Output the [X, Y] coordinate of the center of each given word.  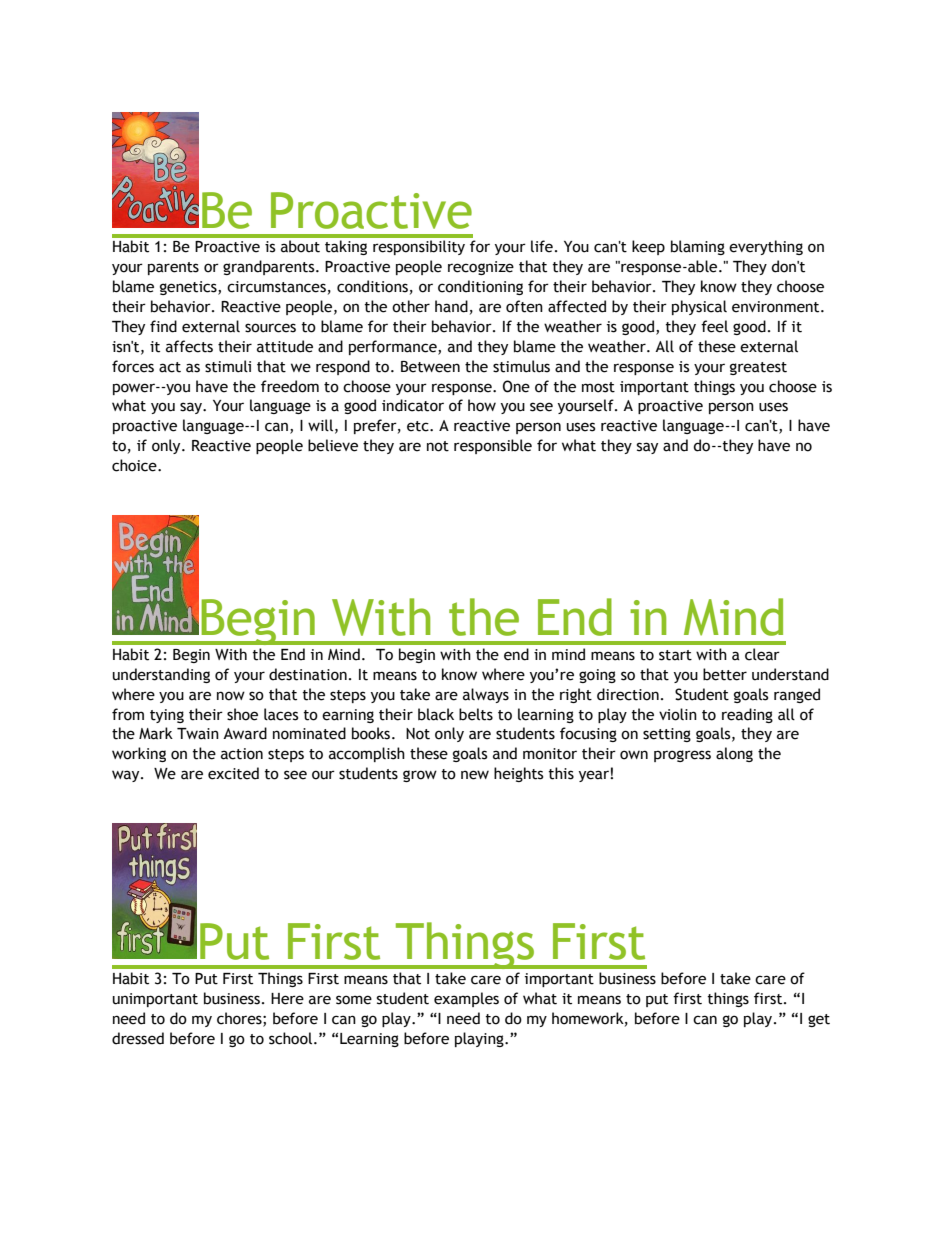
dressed [138, 1038]
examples [466, 999]
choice [135, 465]
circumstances [276, 287]
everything [766, 247]
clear [762, 654]
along [734, 754]
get [819, 1020]
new [475, 775]
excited [233, 773]
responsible [493, 446]
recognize [481, 268]
